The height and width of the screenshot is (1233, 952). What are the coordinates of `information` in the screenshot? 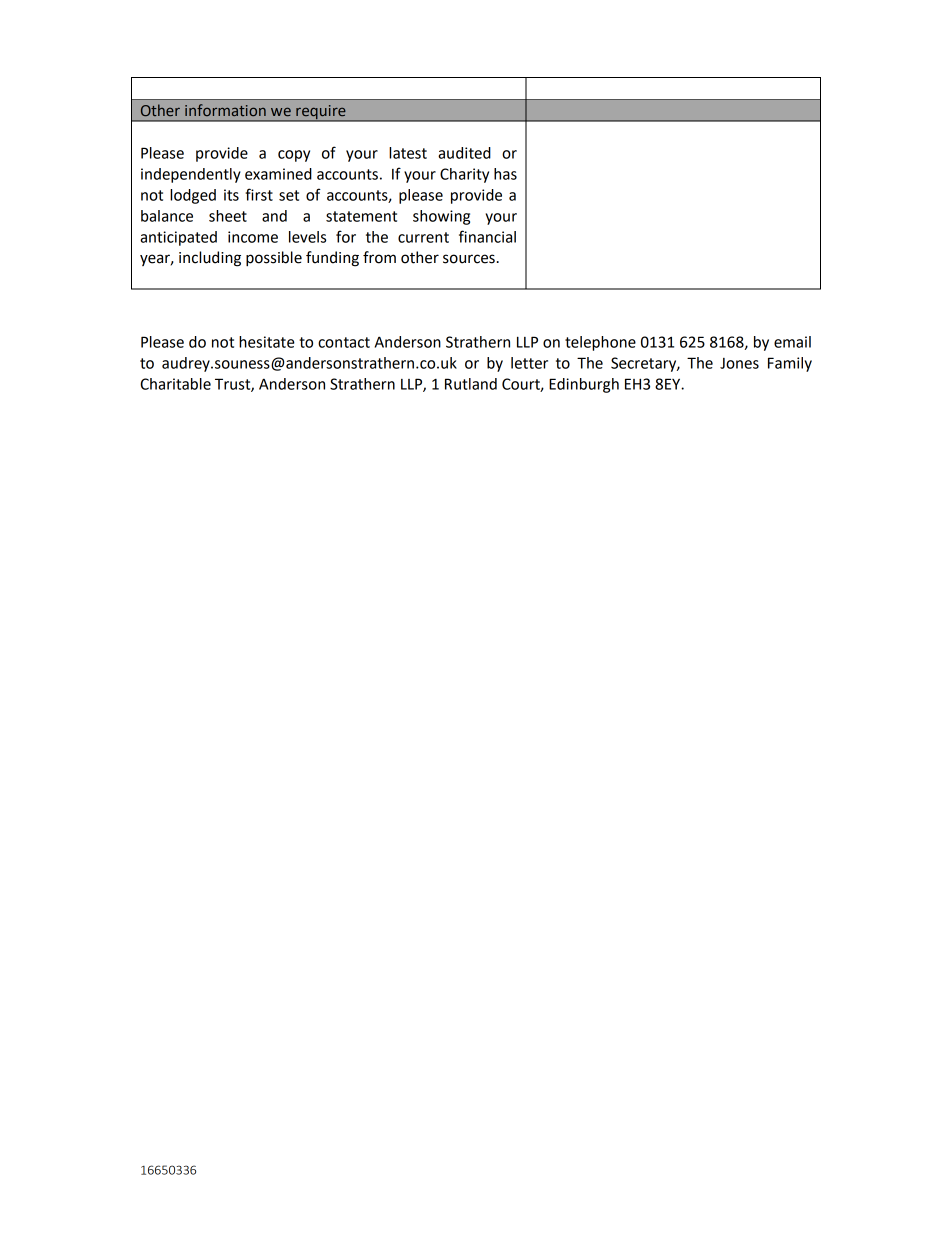 It's located at (225, 110).
